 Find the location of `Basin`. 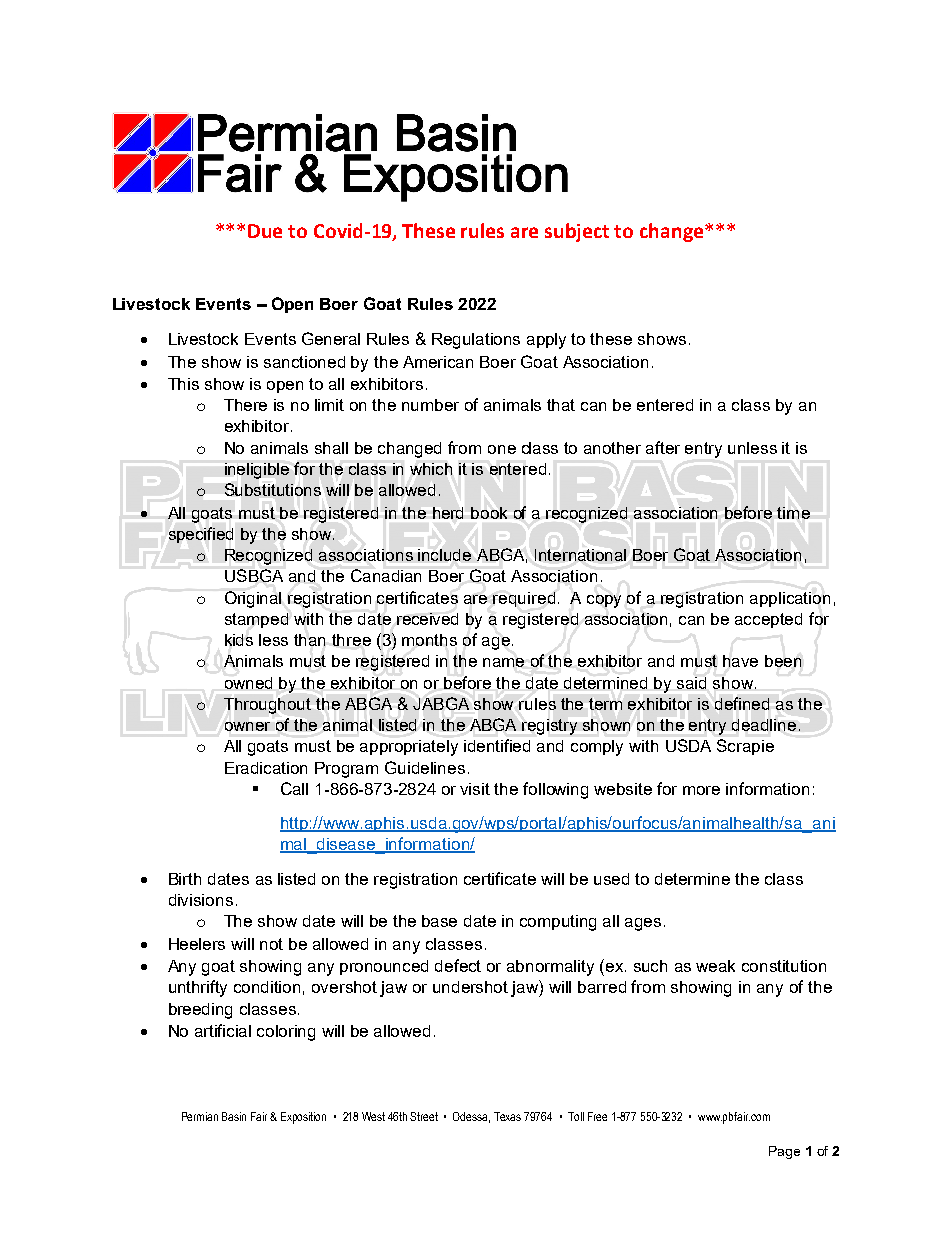

Basin is located at coordinates (234, 1116).
